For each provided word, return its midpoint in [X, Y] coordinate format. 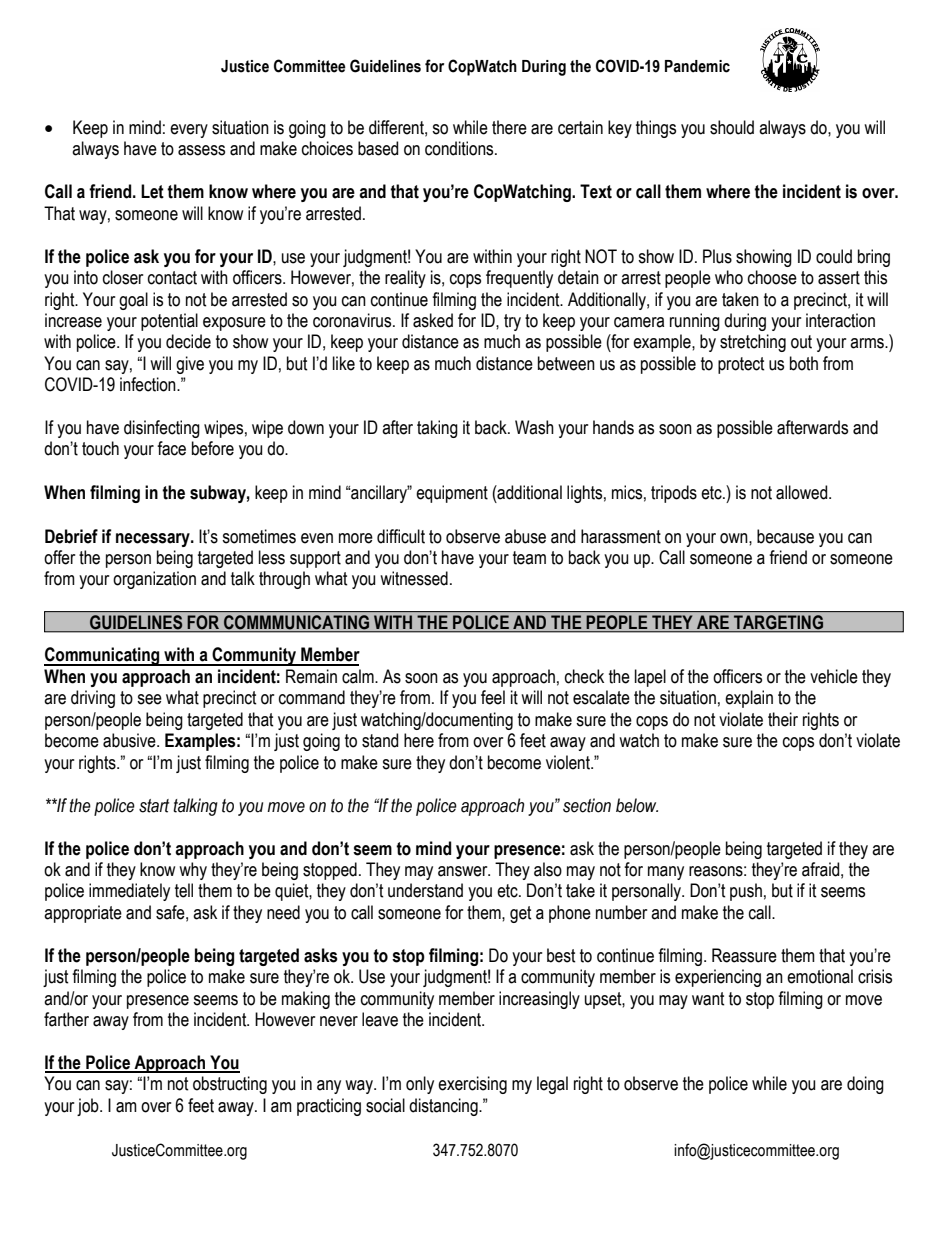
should [732, 127]
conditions [460, 148]
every [189, 131]
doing [865, 1085]
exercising [472, 1085]
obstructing [230, 1085]
